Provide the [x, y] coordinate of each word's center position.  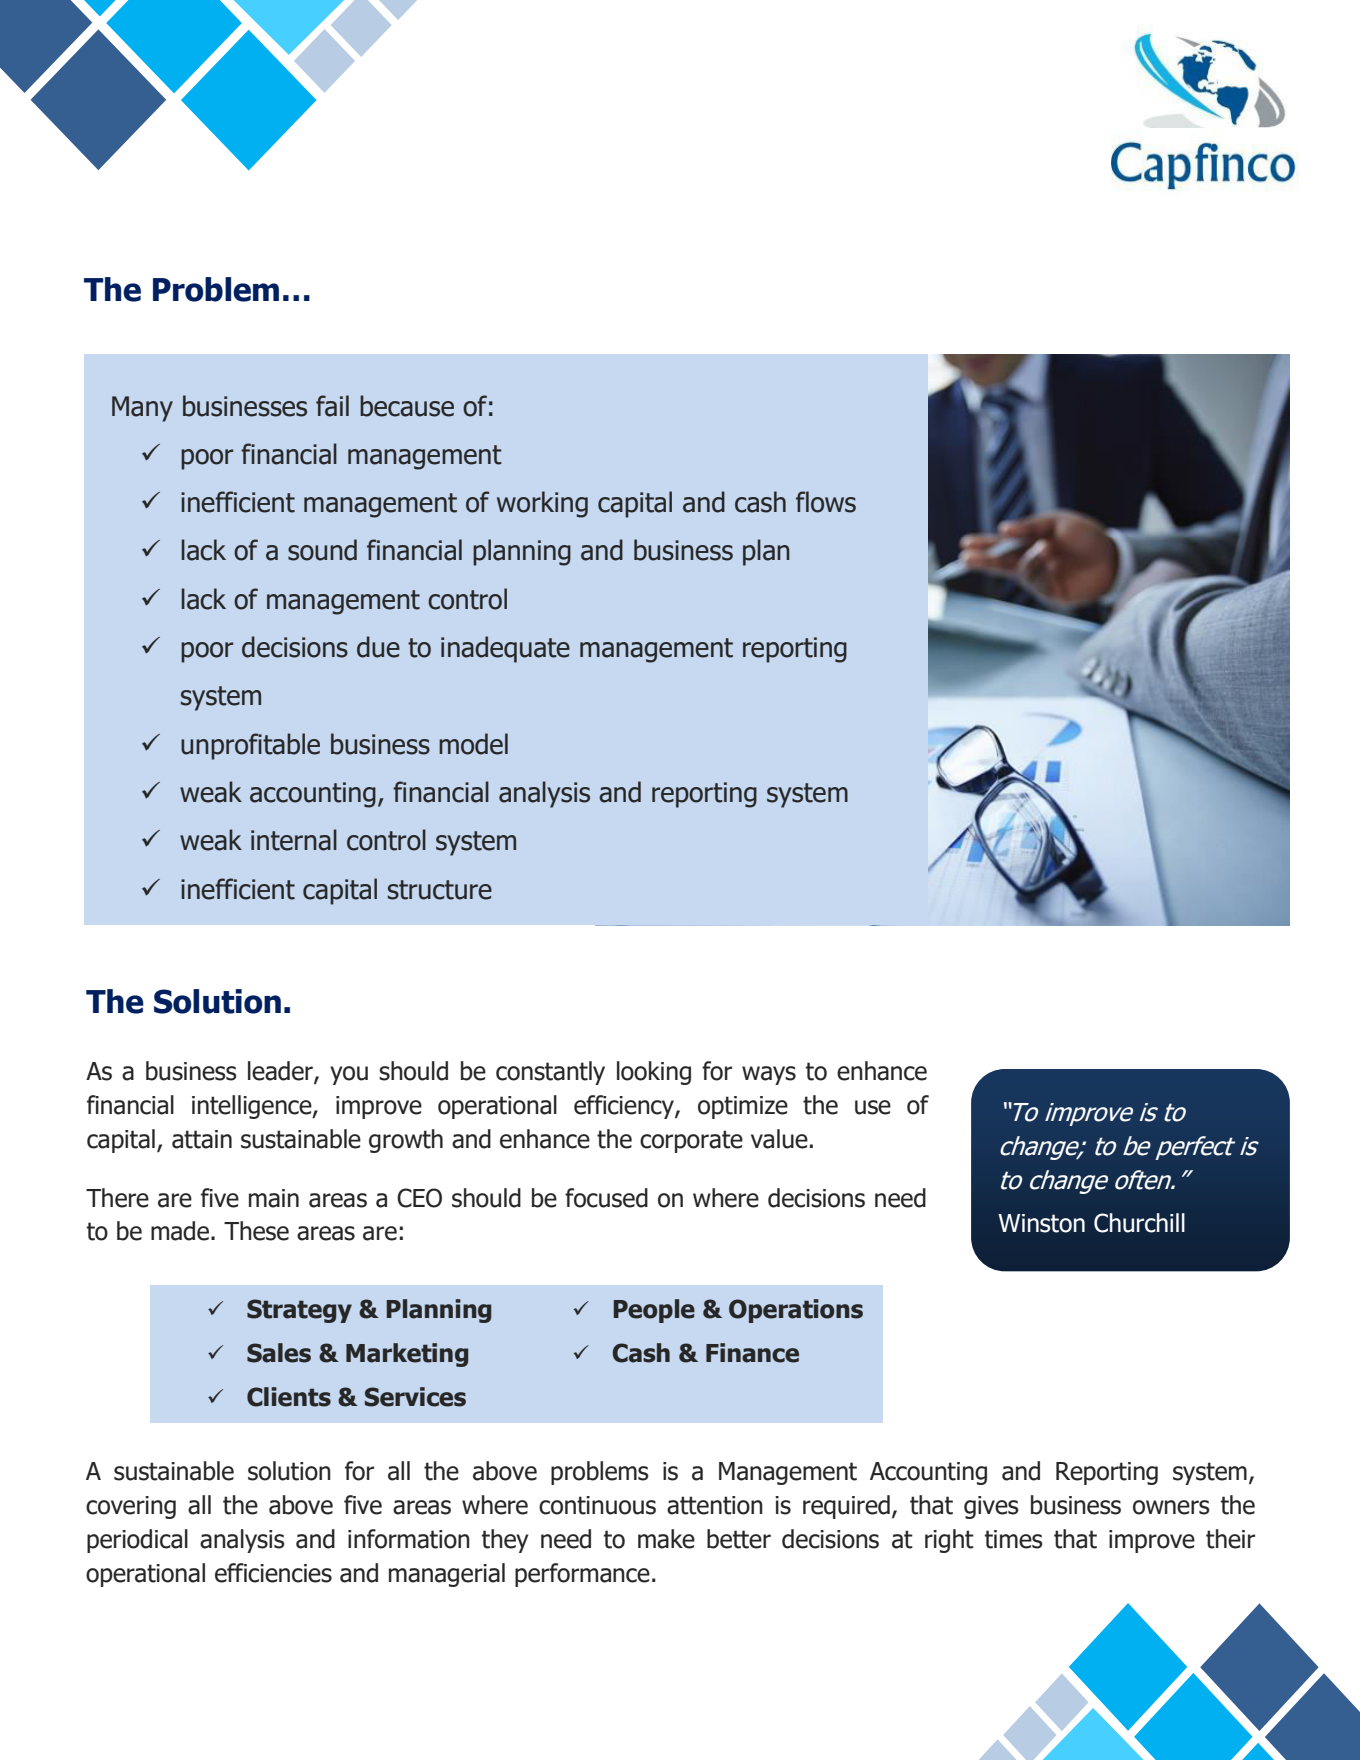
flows [826, 502]
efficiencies [273, 1573]
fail [332, 406]
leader [281, 1072]
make [666, 1539]
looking [654, 1073]
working [542, 504]
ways [769, 1075]
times [1014, 1539]
